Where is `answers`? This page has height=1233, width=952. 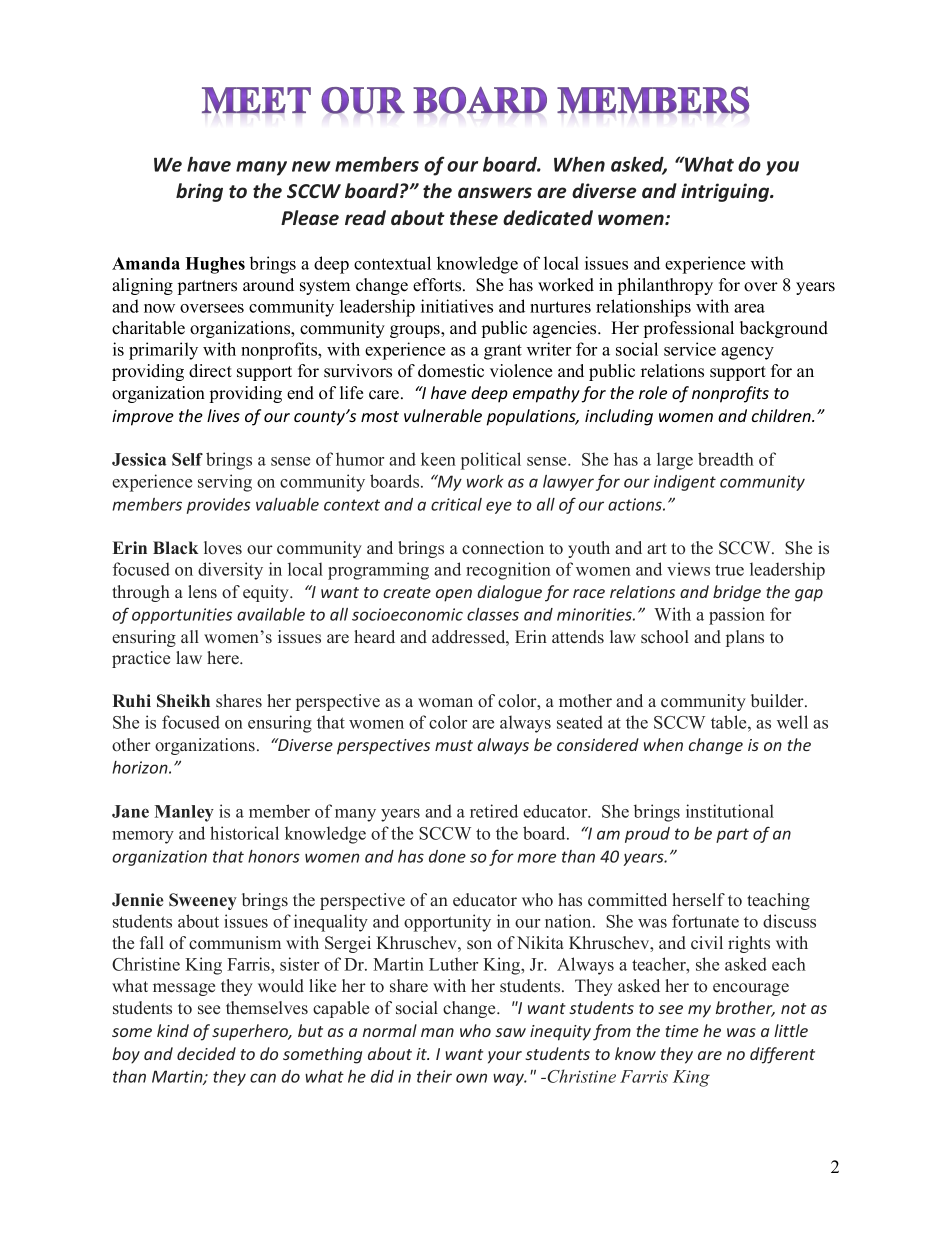
answers is located at coordinates (495, 193).
